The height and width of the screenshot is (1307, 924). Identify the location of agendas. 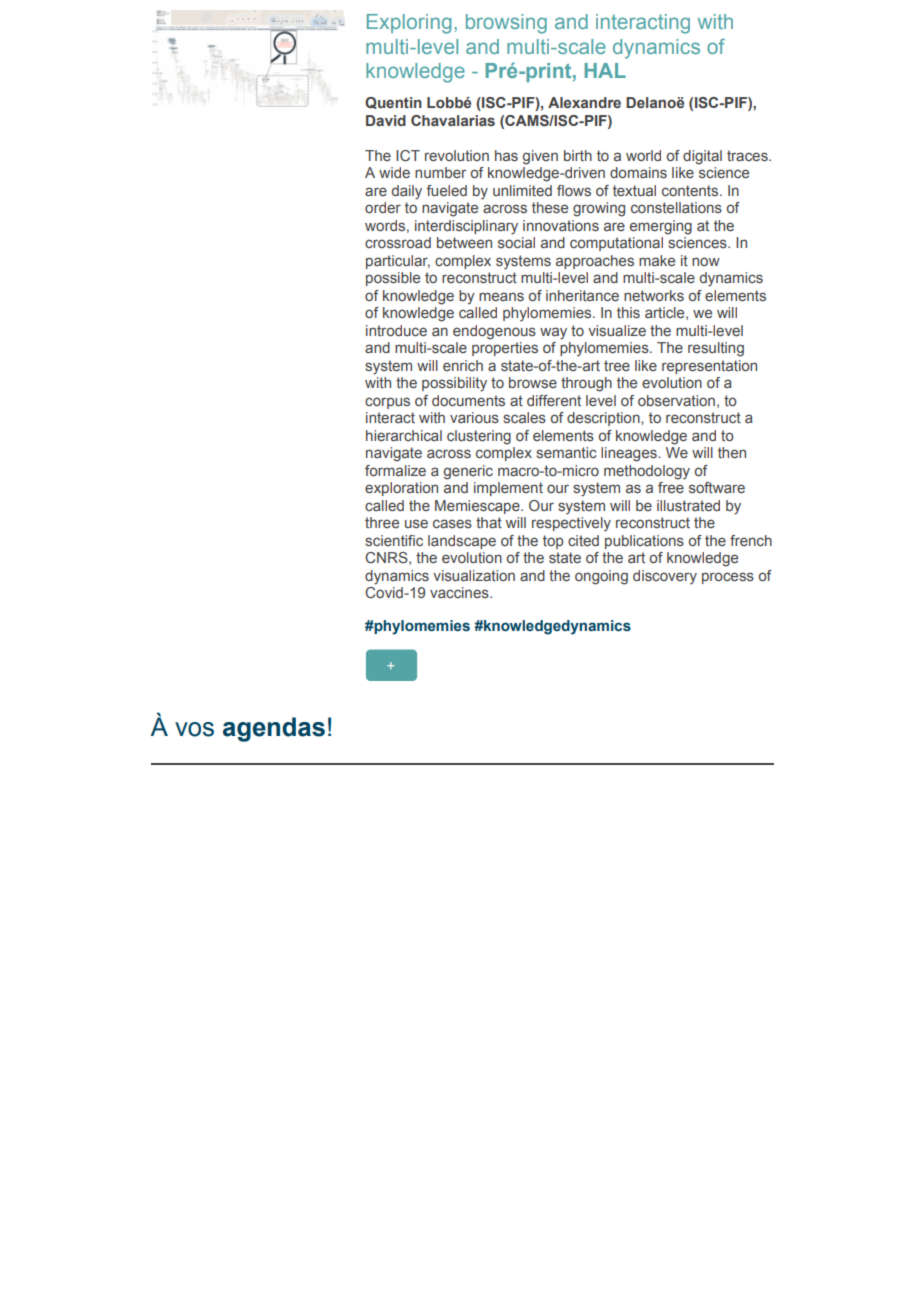
(274, 729).
